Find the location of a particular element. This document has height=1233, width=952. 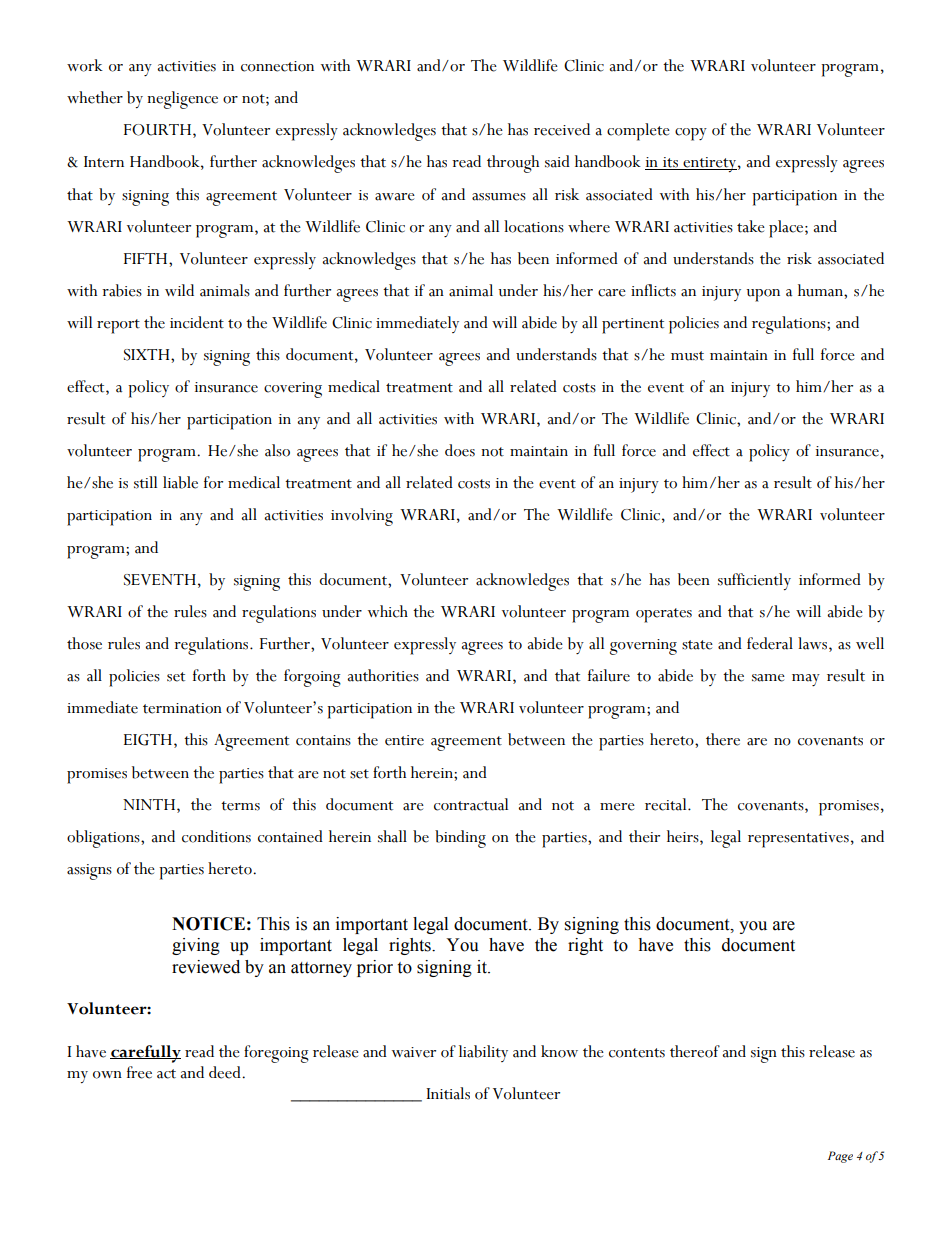

negligence is located at coordinates (182, 100).
